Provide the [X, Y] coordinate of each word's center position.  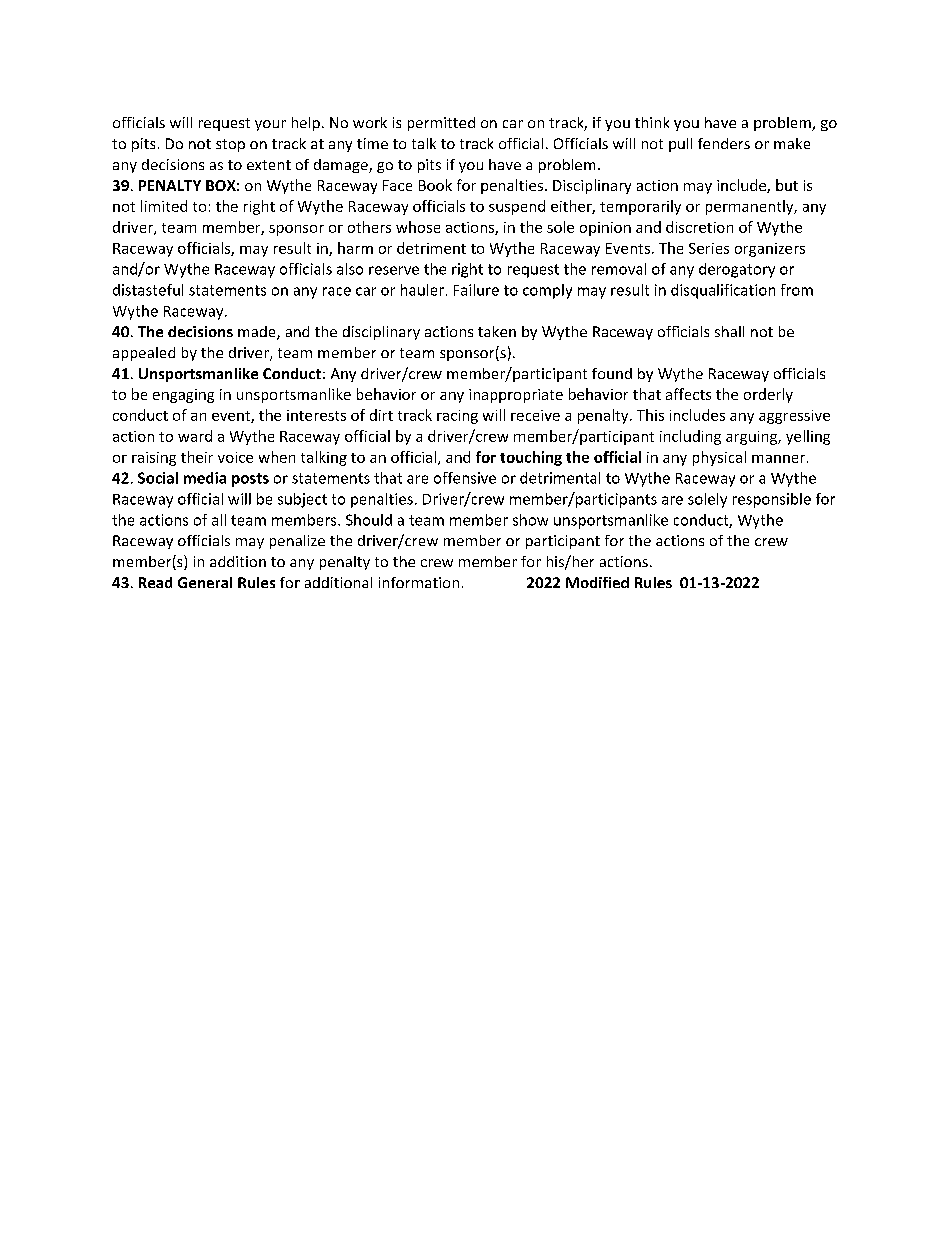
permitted [441, 124]
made [258, 333]
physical [719, 458]
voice [235, 457]
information [419, 582]
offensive [465, 478]
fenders [724, 143]
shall [729, 331]
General [205, 582]
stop [230, 145]
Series [709, 248]
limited [164, 206]
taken [497, 331]
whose [418, 227]
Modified [597, 582]
